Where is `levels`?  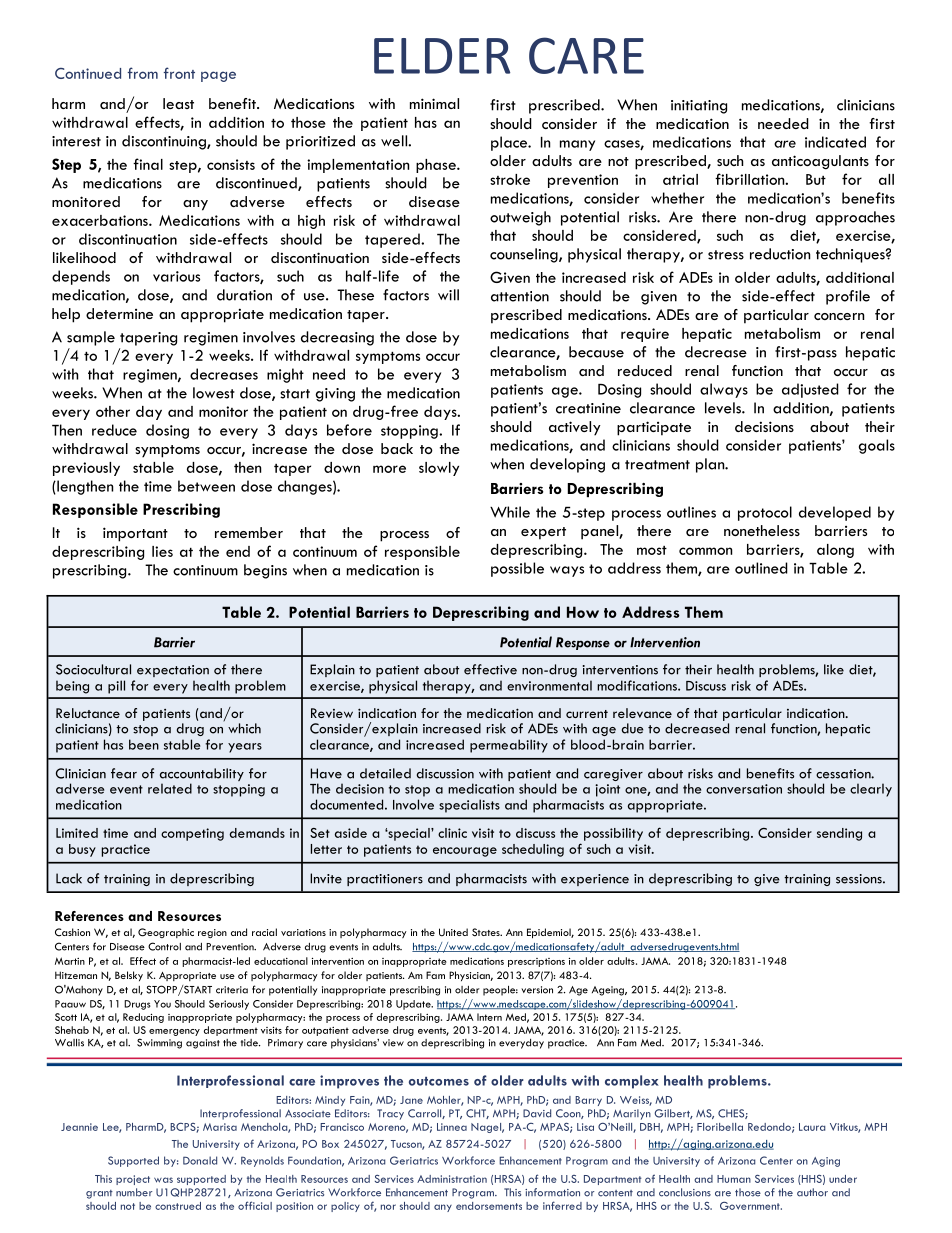
levels is located at coordinates (724, 408).
